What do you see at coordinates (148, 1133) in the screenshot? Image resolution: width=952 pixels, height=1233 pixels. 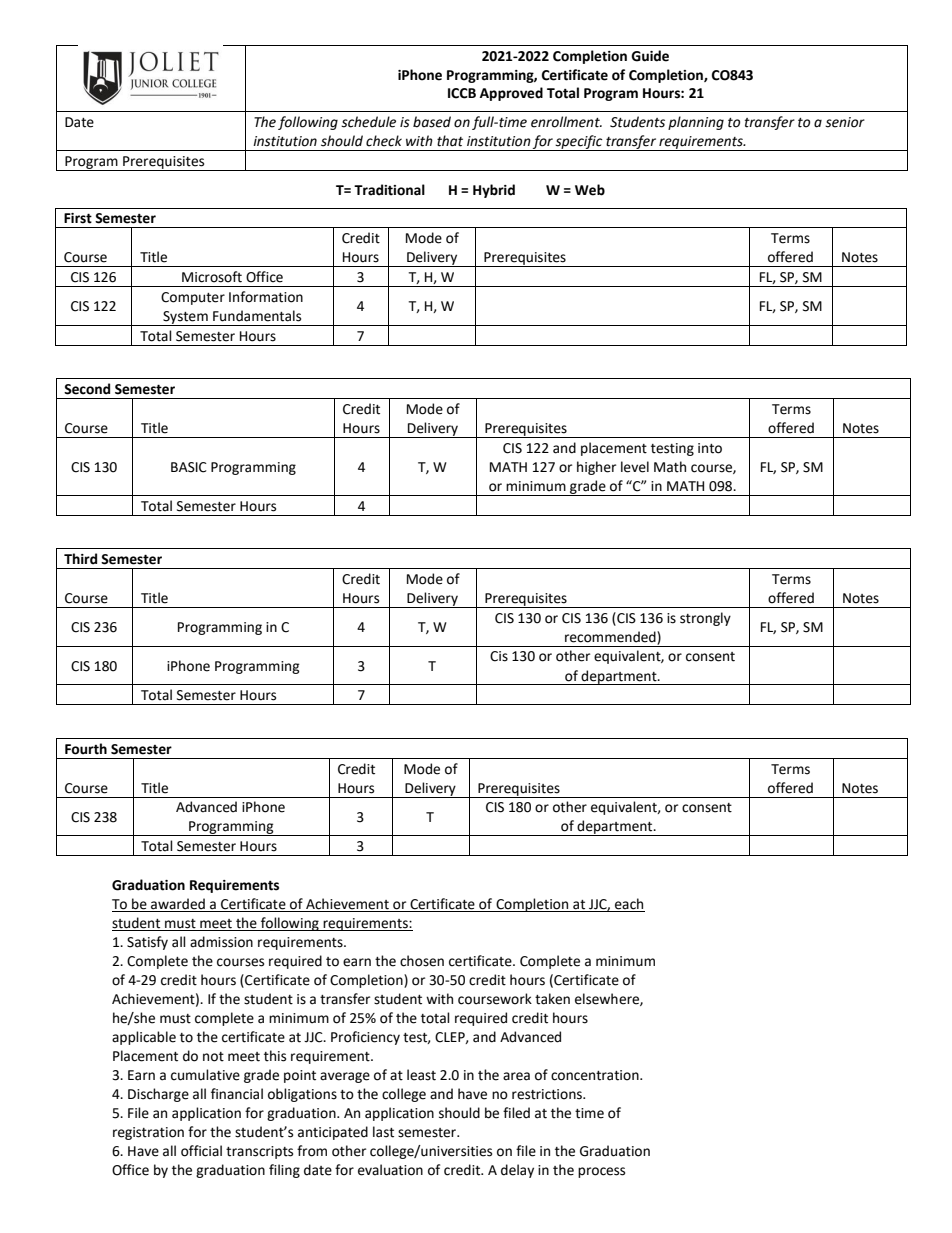 I see `registration` at bounding box center [148, 1133].
